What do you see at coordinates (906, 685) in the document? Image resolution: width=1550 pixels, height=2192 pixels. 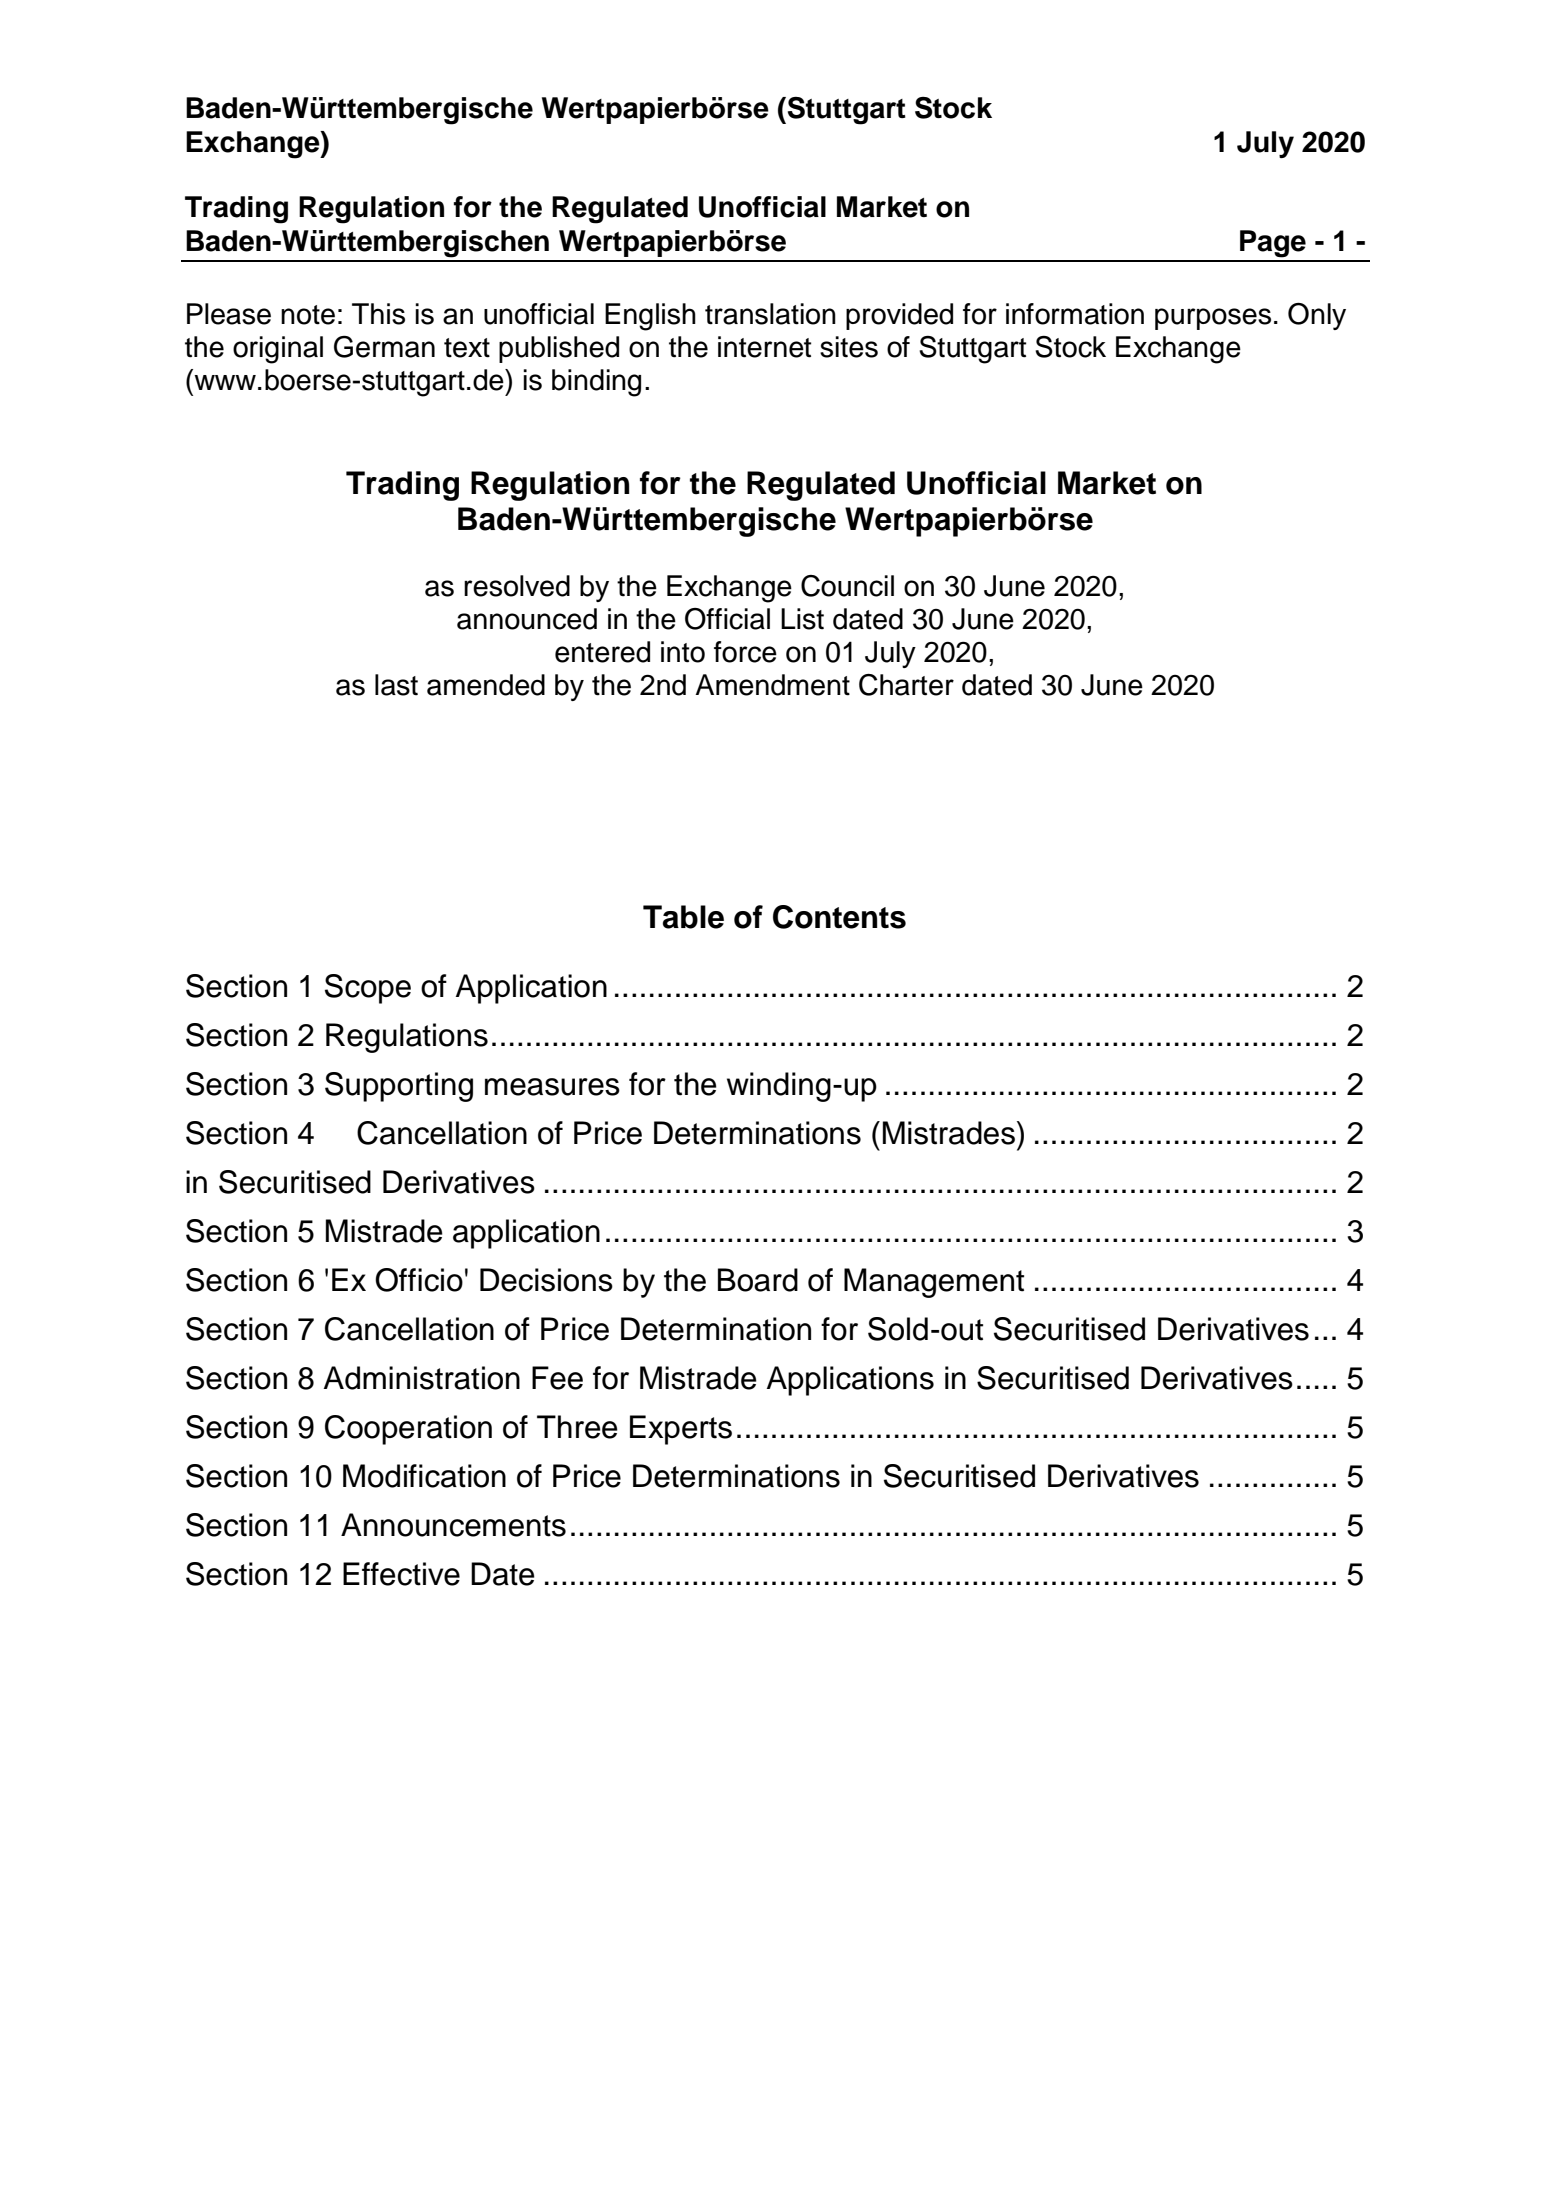 I see `Charter` at bounding box center [906, 685].
